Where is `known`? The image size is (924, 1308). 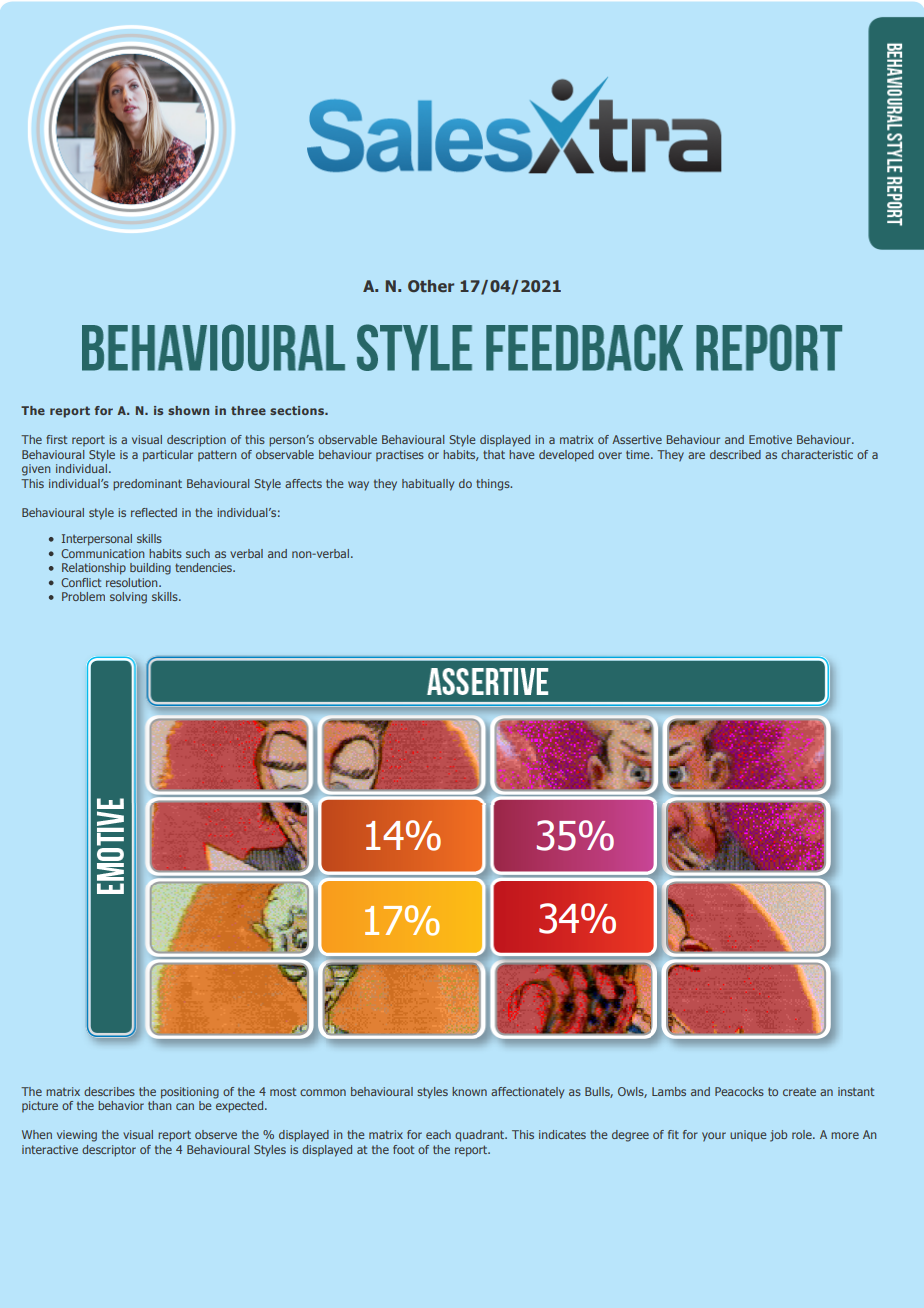 known is located at coordinates (469, 1091).
